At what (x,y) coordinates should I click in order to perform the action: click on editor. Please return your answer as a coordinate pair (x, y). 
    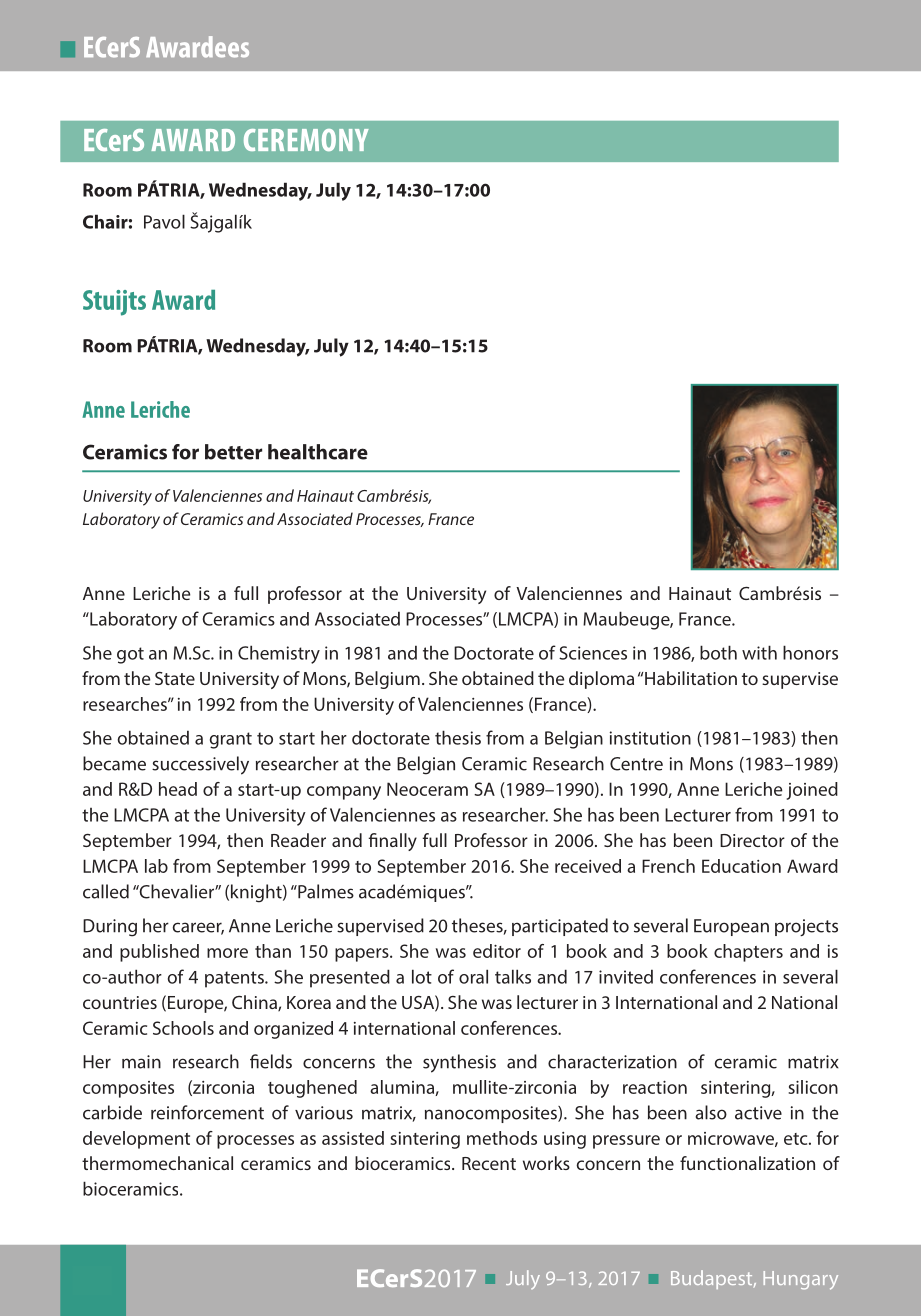
    Looking at the image, I should click on (497, 951).
